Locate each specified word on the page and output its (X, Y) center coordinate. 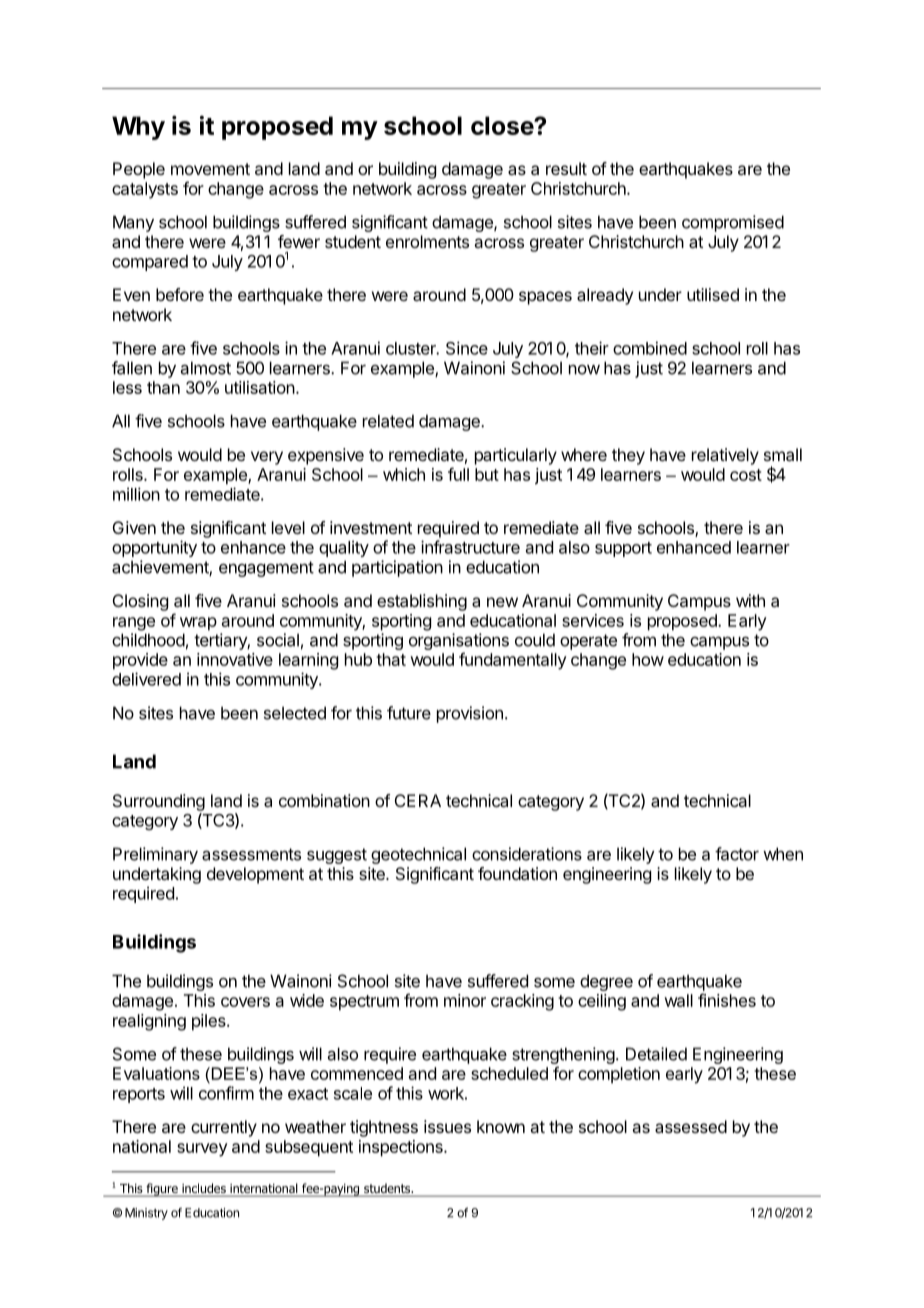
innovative (235, 659)
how (648, 659)
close (503, 125)
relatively (725, 456)
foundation (517, 873)
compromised (733, 223)
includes (204, 1189)
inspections (402, 1148)
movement (210, 169)
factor (737, 854)
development (255, 875)
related (388, 421)
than (163, 387)
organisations (459, 641)
